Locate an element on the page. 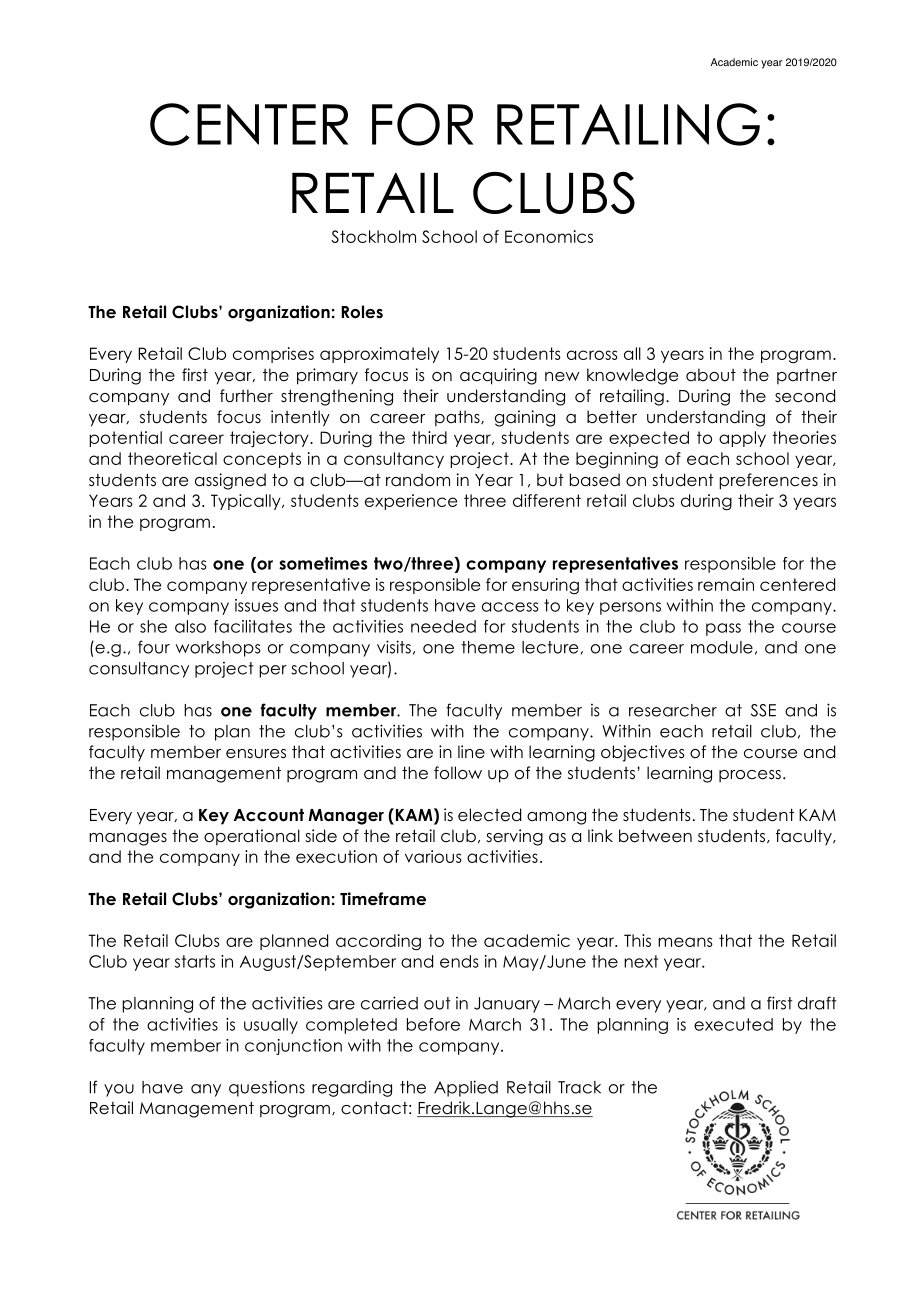 Image resolution: width=924 pixels, height=1308 pixels. about is located at coordinates (711, 375).
